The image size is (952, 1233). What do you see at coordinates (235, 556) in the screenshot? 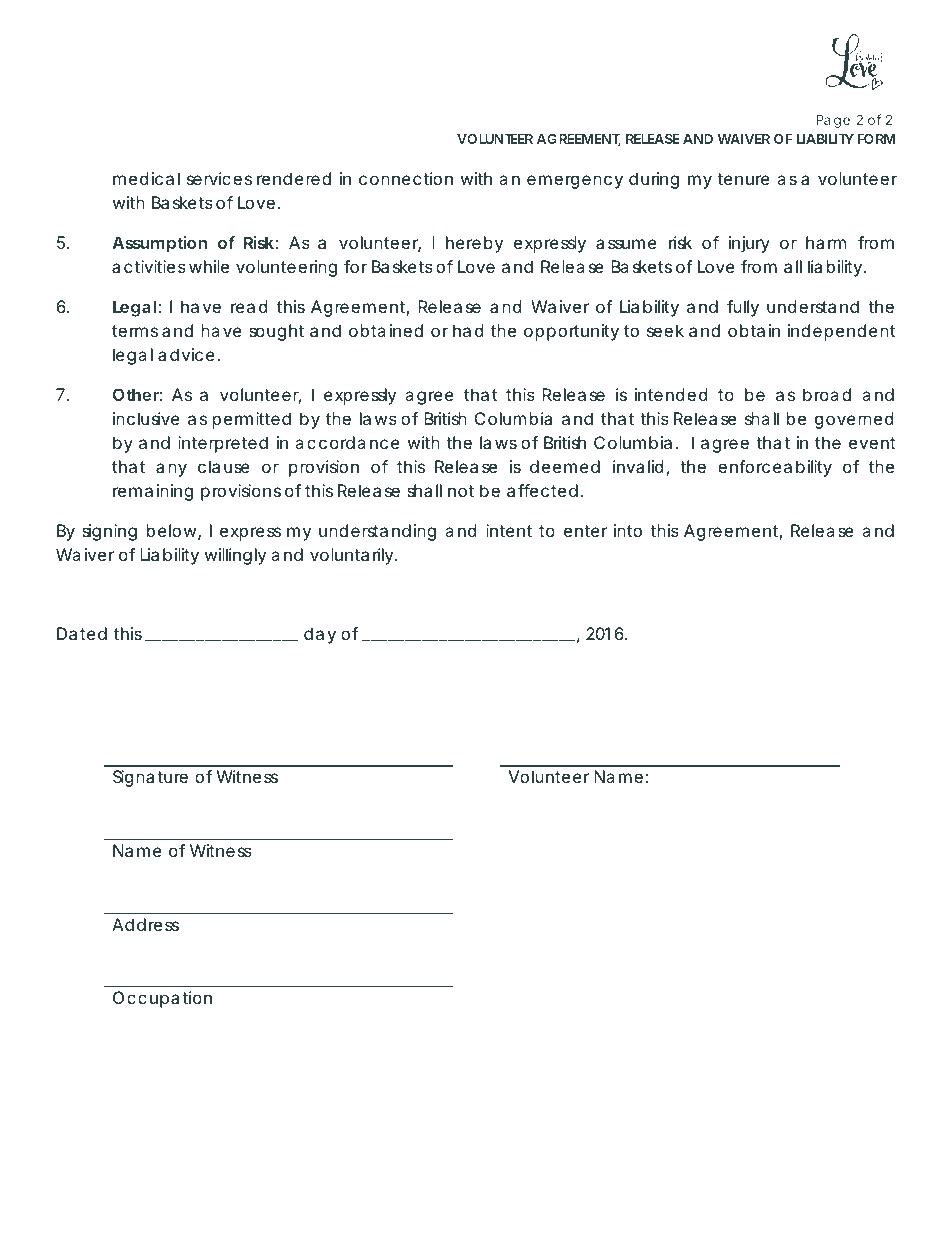
I see `willingly` at bounding box center [235, 556].
